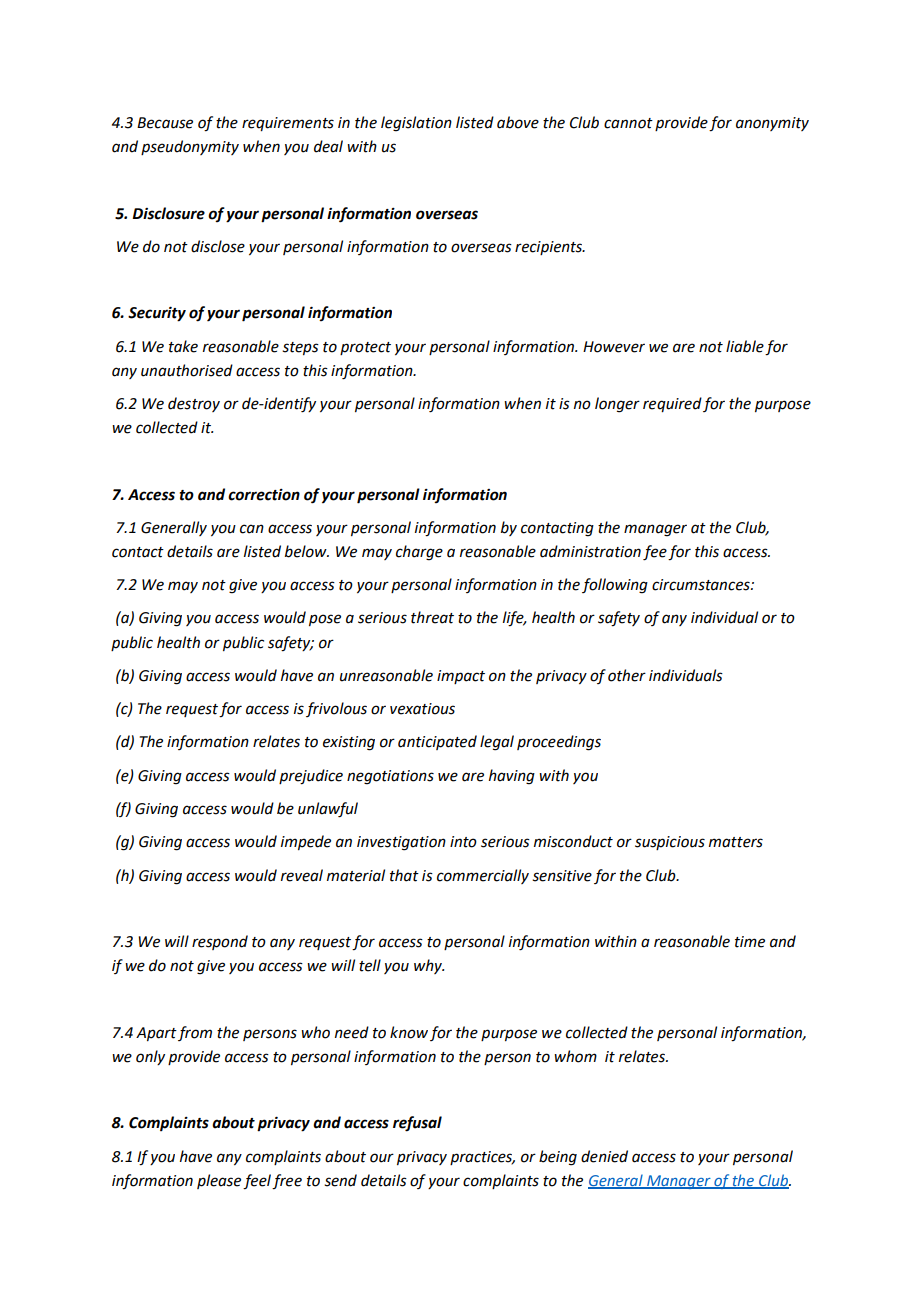 The width and height of the screenshot is (924, 1307). I want to click on denied, so click(604, 1156).
